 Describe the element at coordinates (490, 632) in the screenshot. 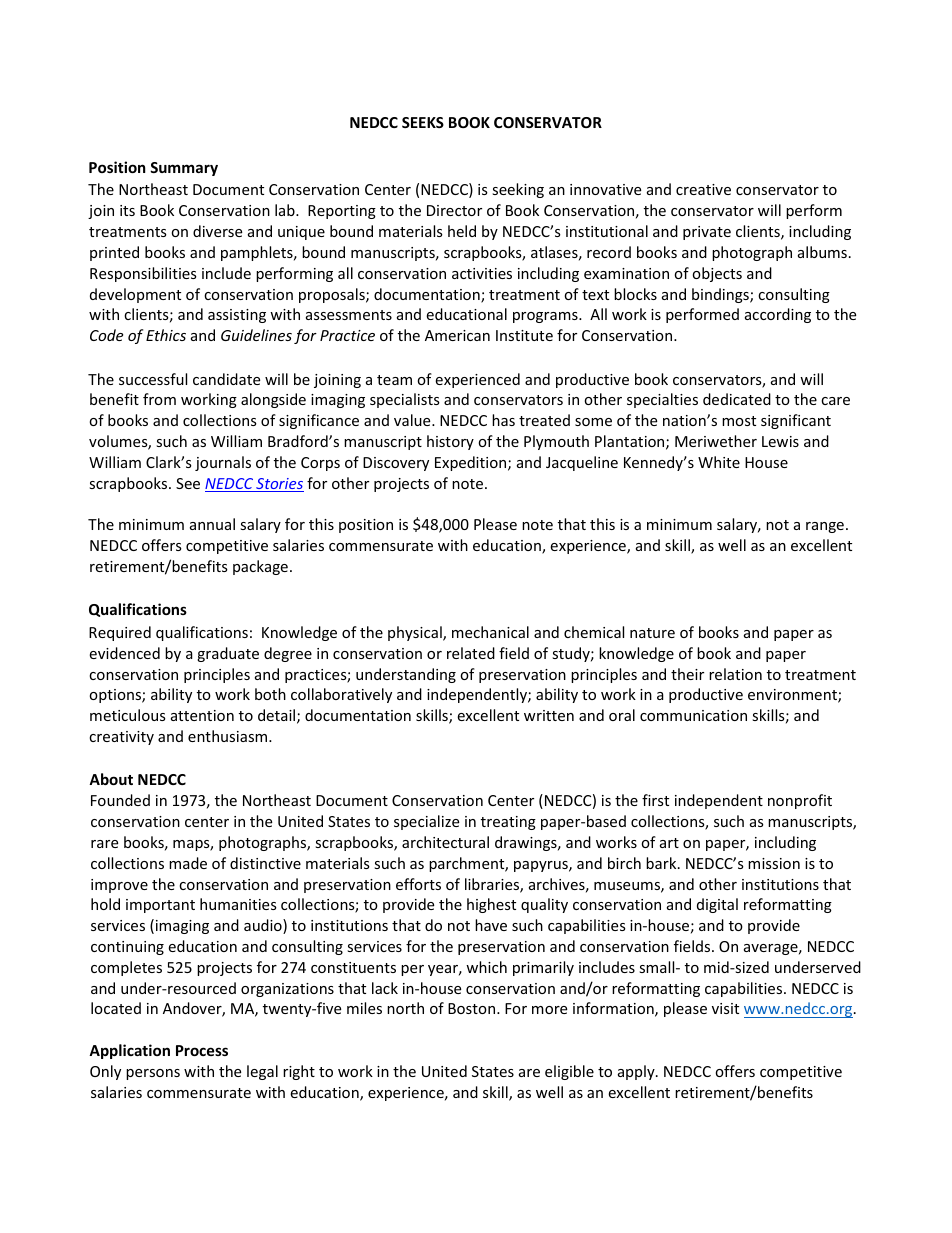

I see `mechanical` at that location.
